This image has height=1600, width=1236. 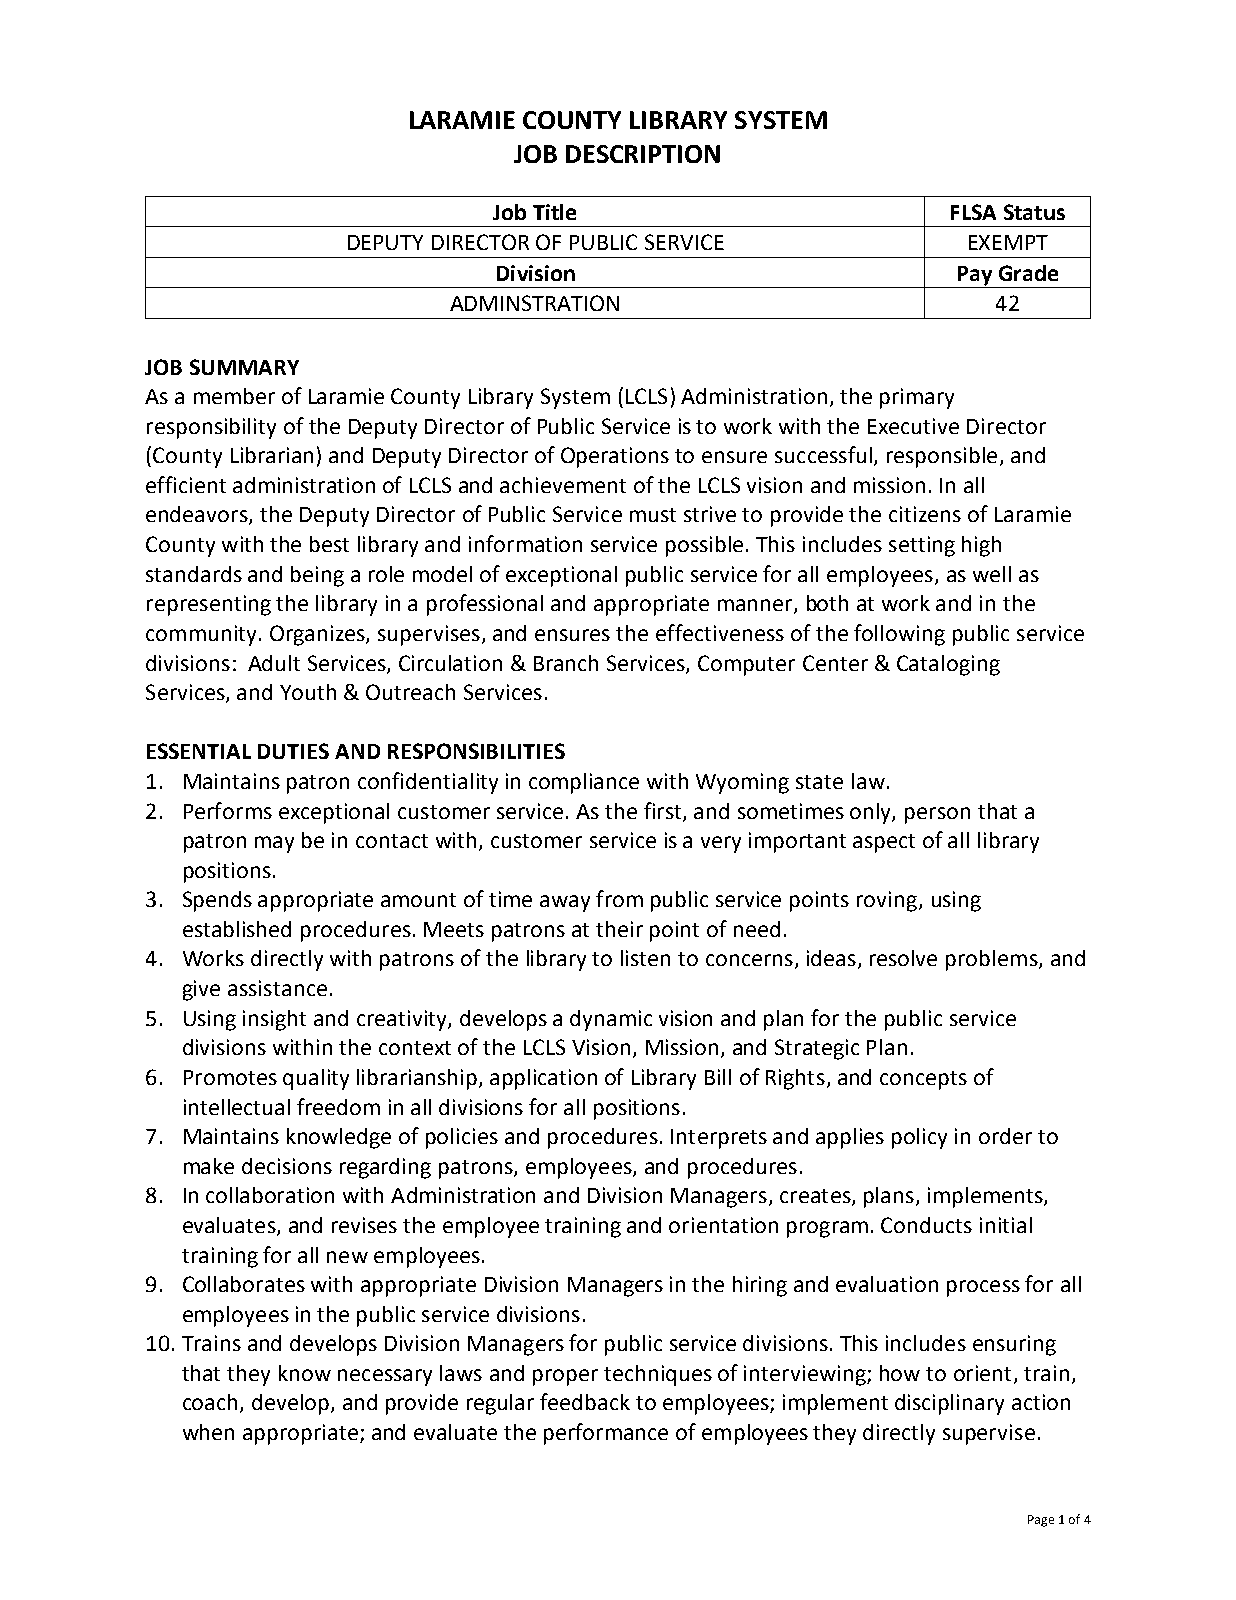 What do you see at coordinates (208, 1432) in the image?
I see `when` at bounding box center [208, 1432].
